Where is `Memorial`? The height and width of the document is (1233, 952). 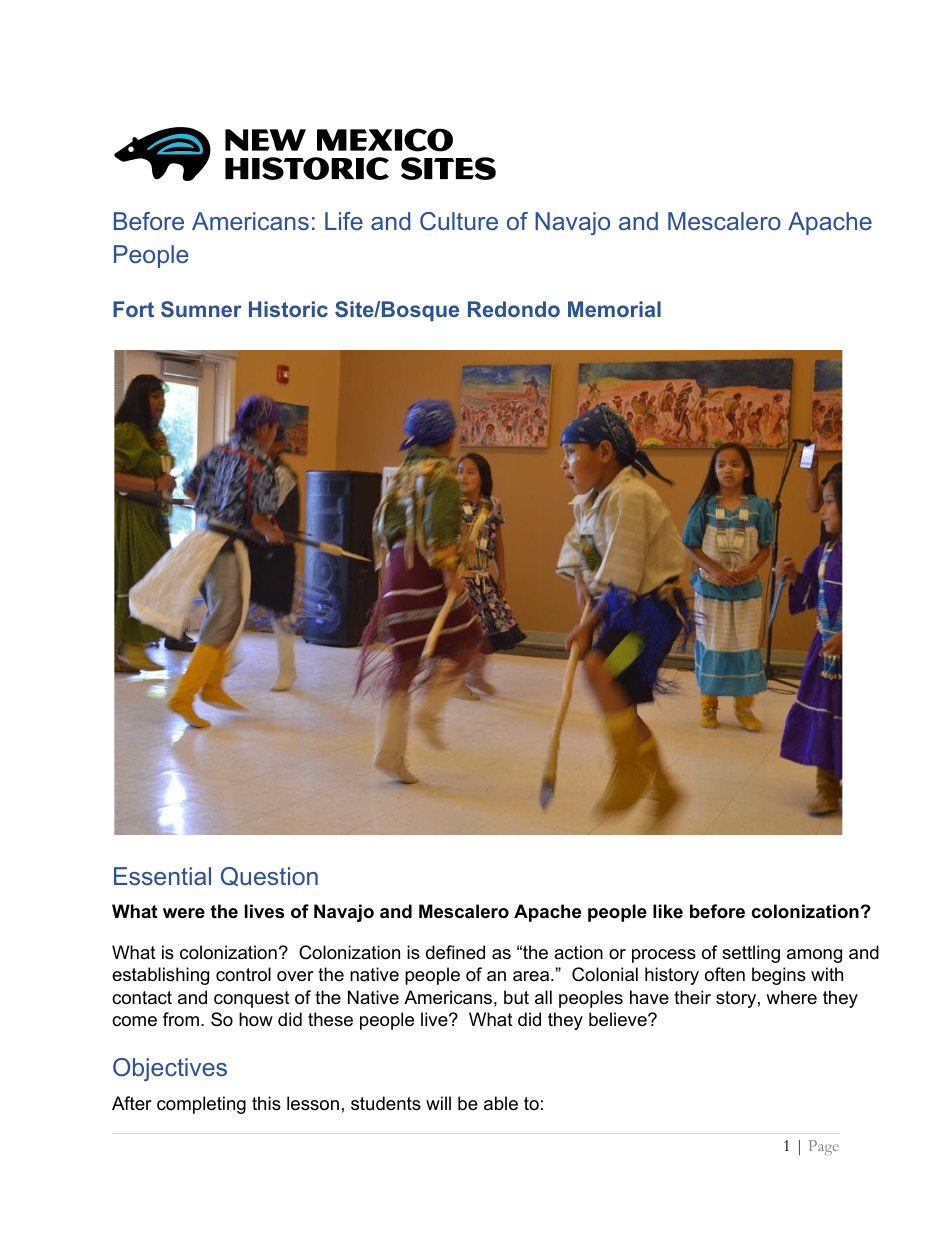 Memorial is located at coordinates (614, 309).
